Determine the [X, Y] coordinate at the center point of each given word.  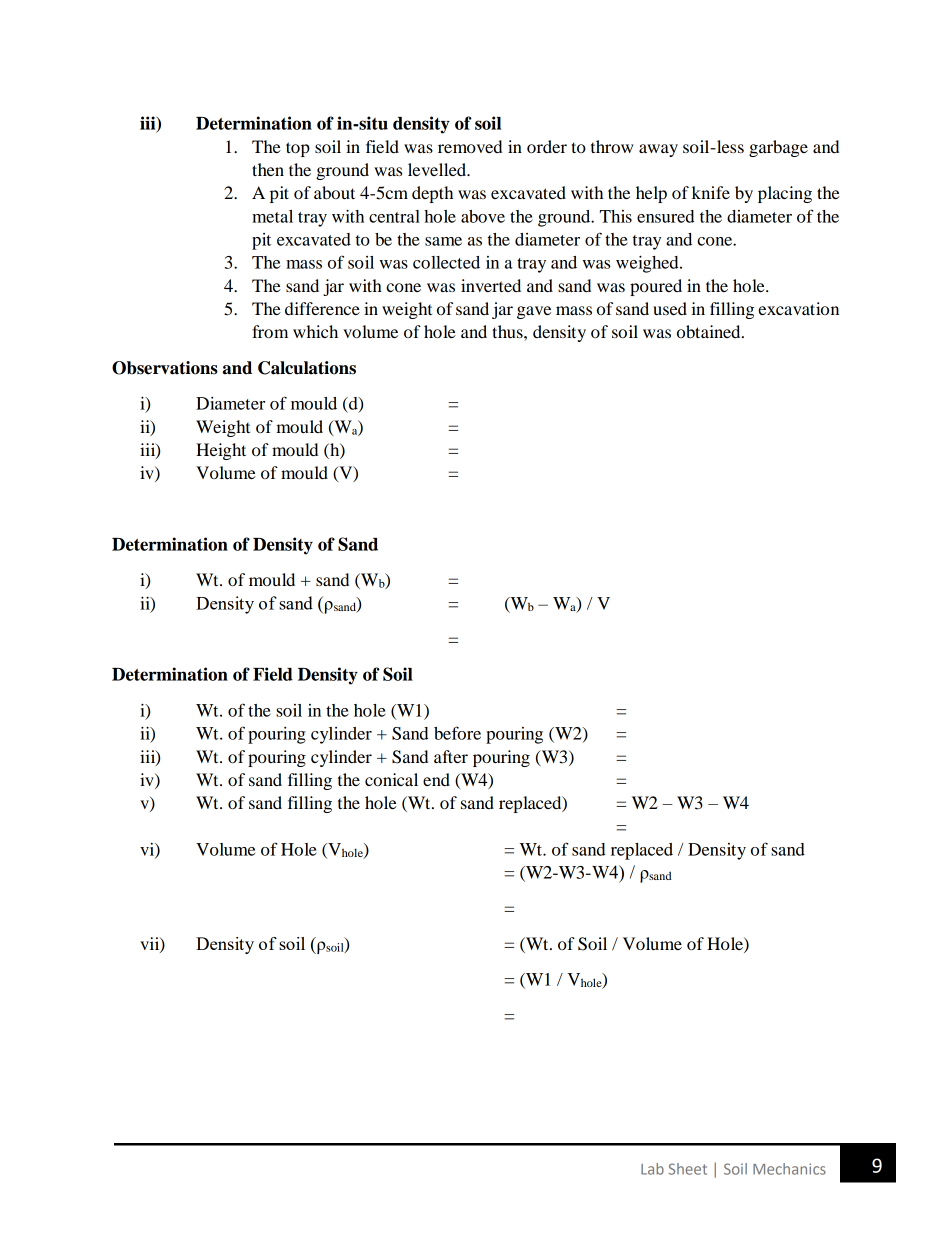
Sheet [688, 1169]
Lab [652, 1169]
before [457, 733]
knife [711, 192]
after [451, 756]
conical [391, 779]
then [268, 169]
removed [470, 146]
